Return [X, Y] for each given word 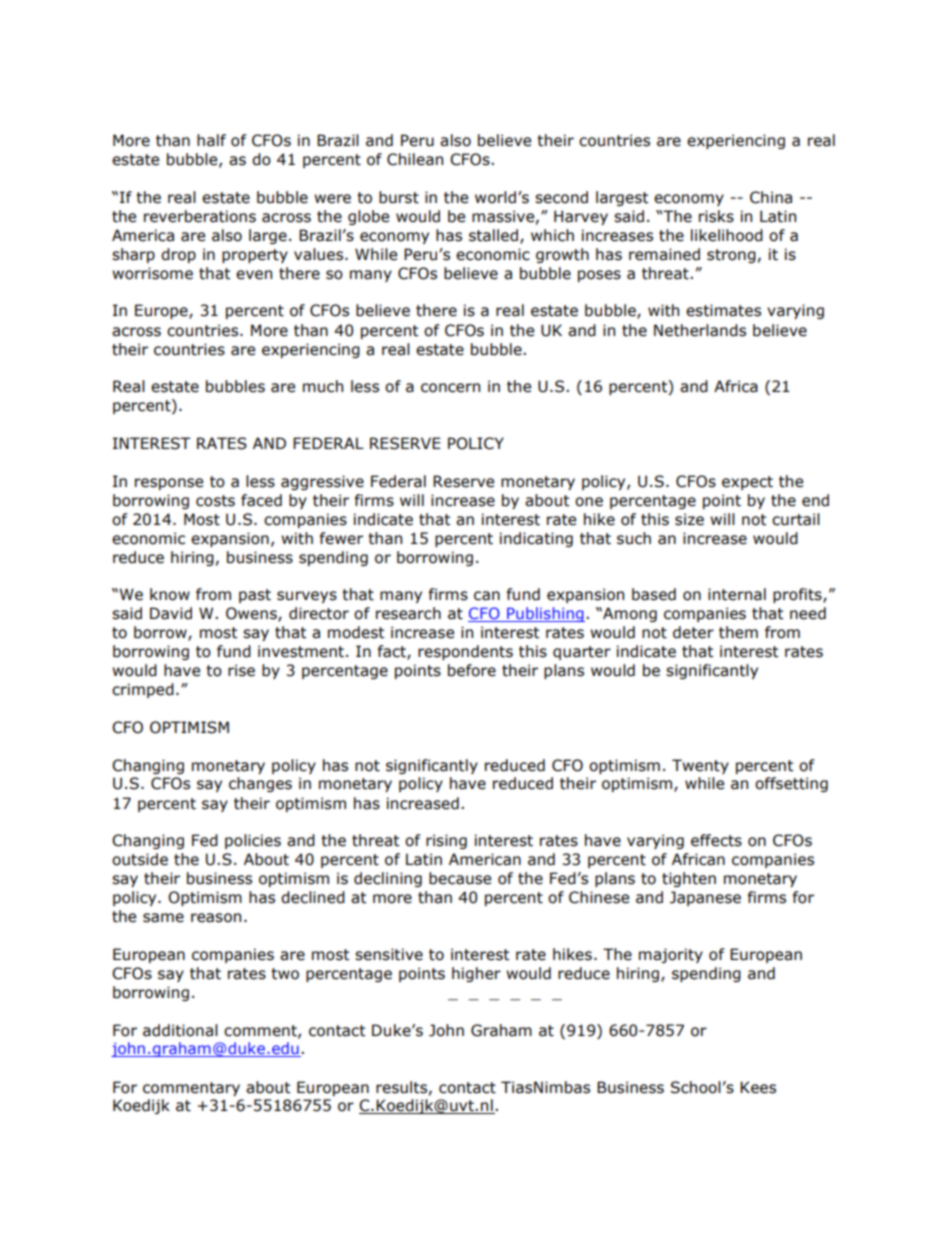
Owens [252, 614]
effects [716, 840]
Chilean [415, 159]
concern [450, 388]
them [738, 632]
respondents [465, 652]
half [211, 140]
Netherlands [700, 330]
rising [446, 841]
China [771, 197]
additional [180, 1030]
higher [476, 974]
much [323, 386]
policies [253, 841]
